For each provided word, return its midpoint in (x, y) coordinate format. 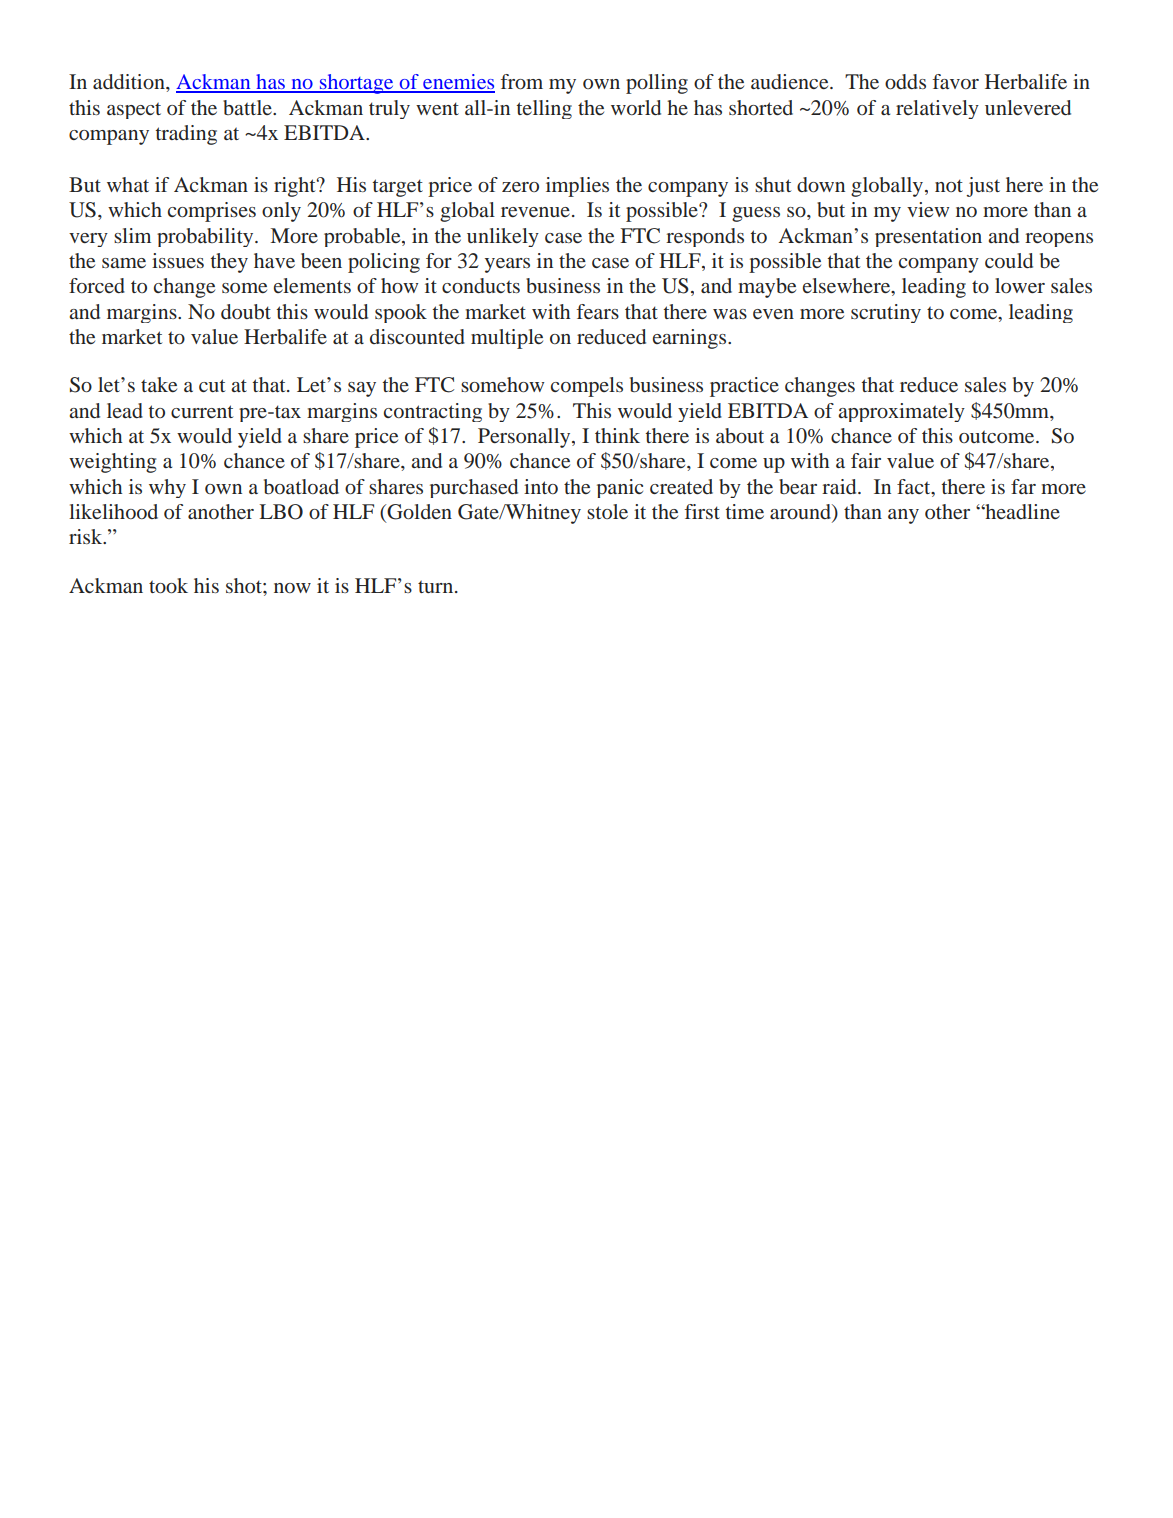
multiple (507, 339)
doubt (246, 312)
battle (248, 107)
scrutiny (886, 313)
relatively (937, 109)
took (168, 585)
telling (544, 109)
